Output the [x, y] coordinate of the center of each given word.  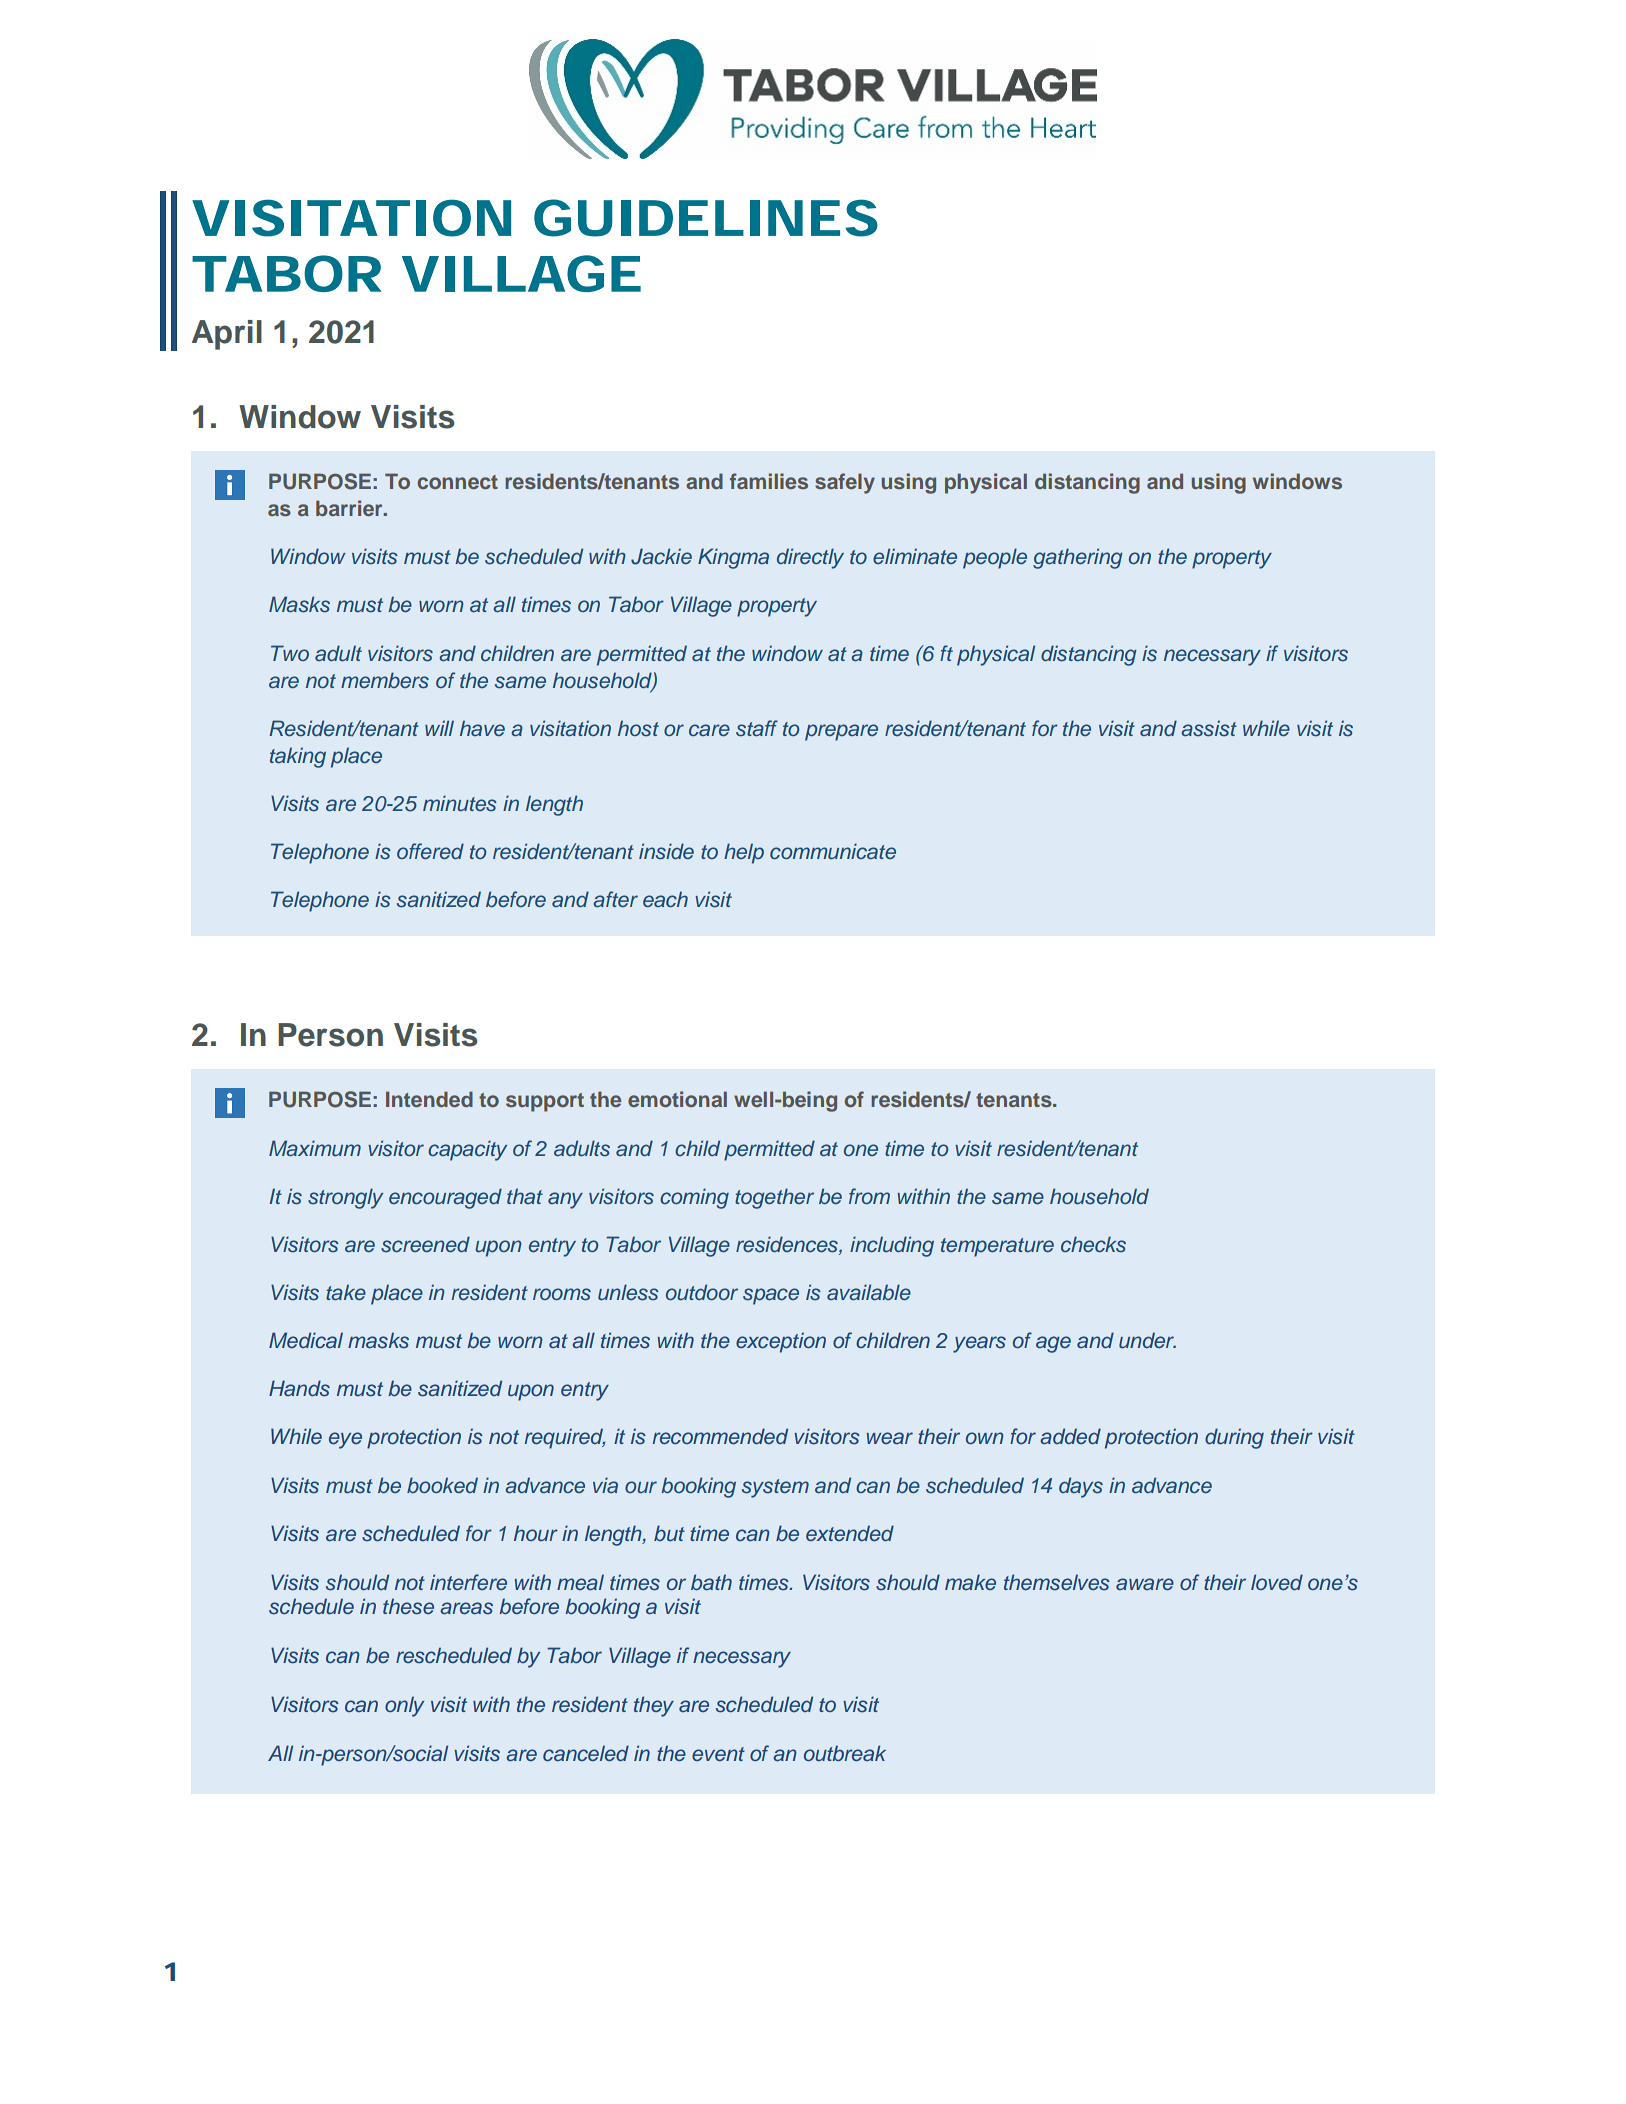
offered [430, 851]
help [744, 853]
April [227, 335]
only [404, 1706]
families [769, 481]
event [718, 1754]
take [346, 1292]
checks [1093, 1244]
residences [788, 1245]
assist [1209, 728]
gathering [1078, 558]
